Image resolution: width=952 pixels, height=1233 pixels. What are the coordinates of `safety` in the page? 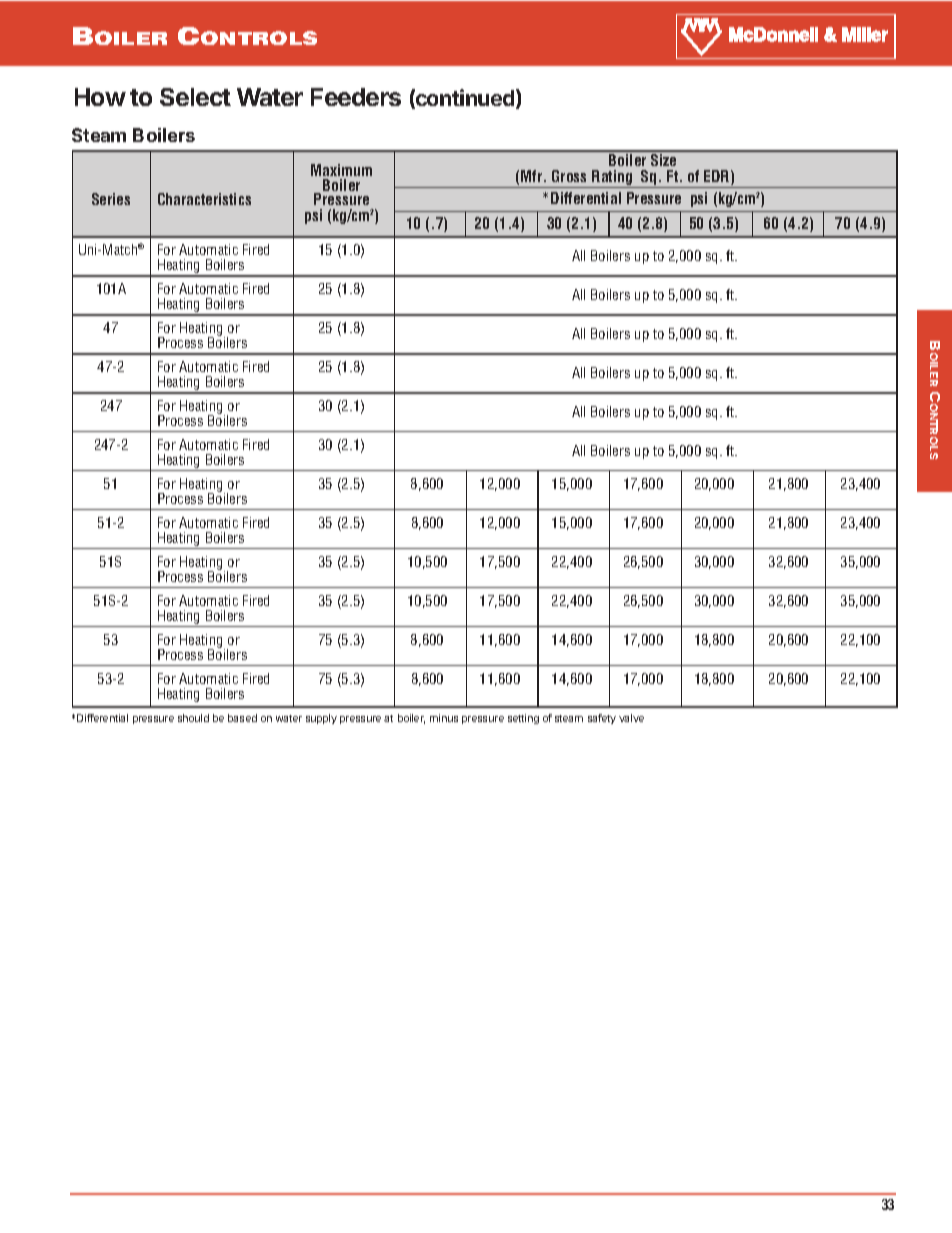 It's located at (602, 719).
